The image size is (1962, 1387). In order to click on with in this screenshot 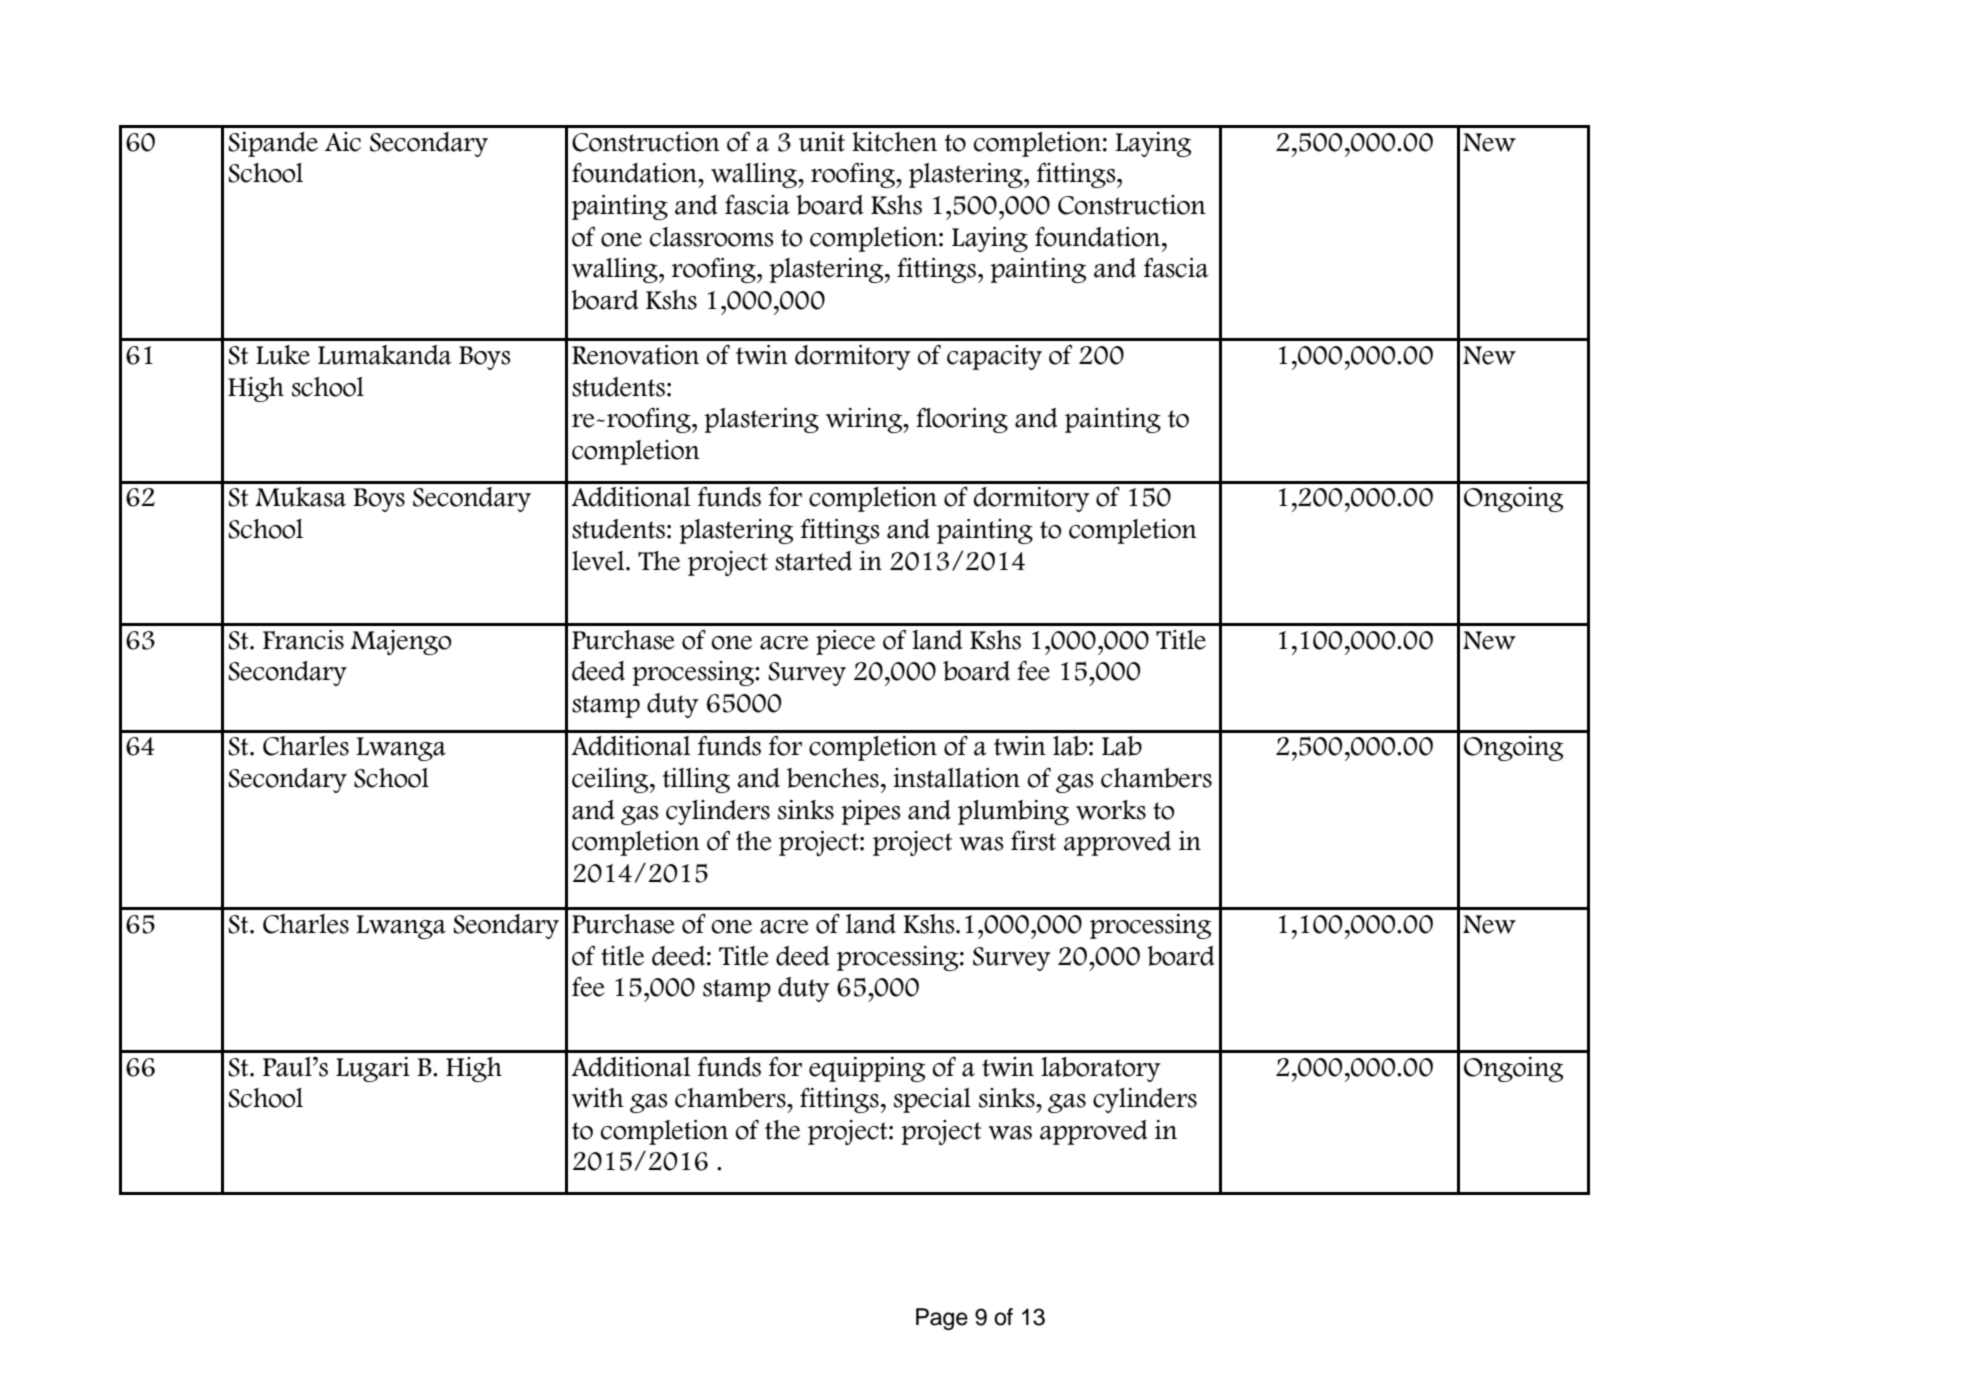, I will do `click(598, 1098)`.
